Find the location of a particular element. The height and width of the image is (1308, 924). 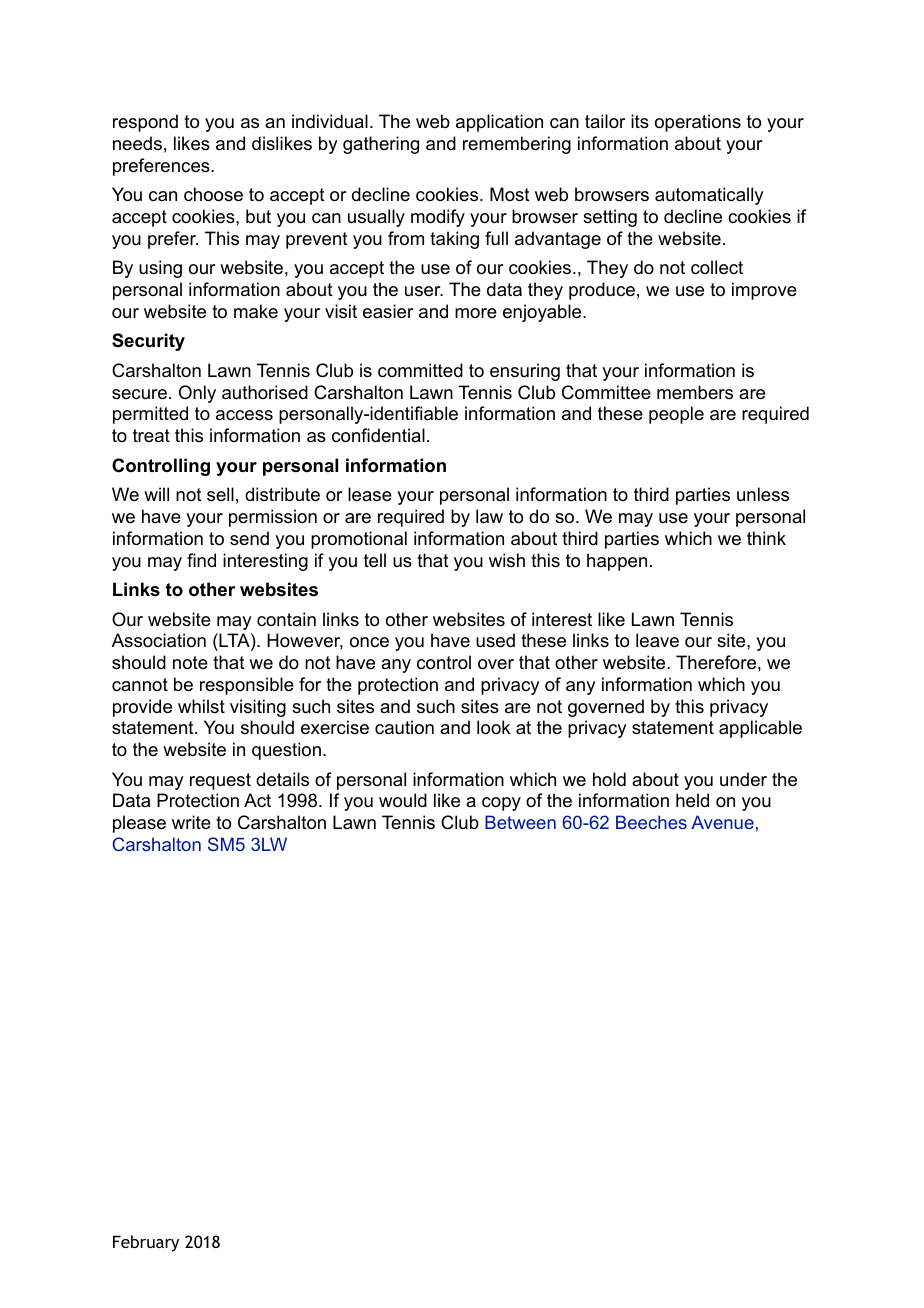

February is located at coordinates (146, 1243).
